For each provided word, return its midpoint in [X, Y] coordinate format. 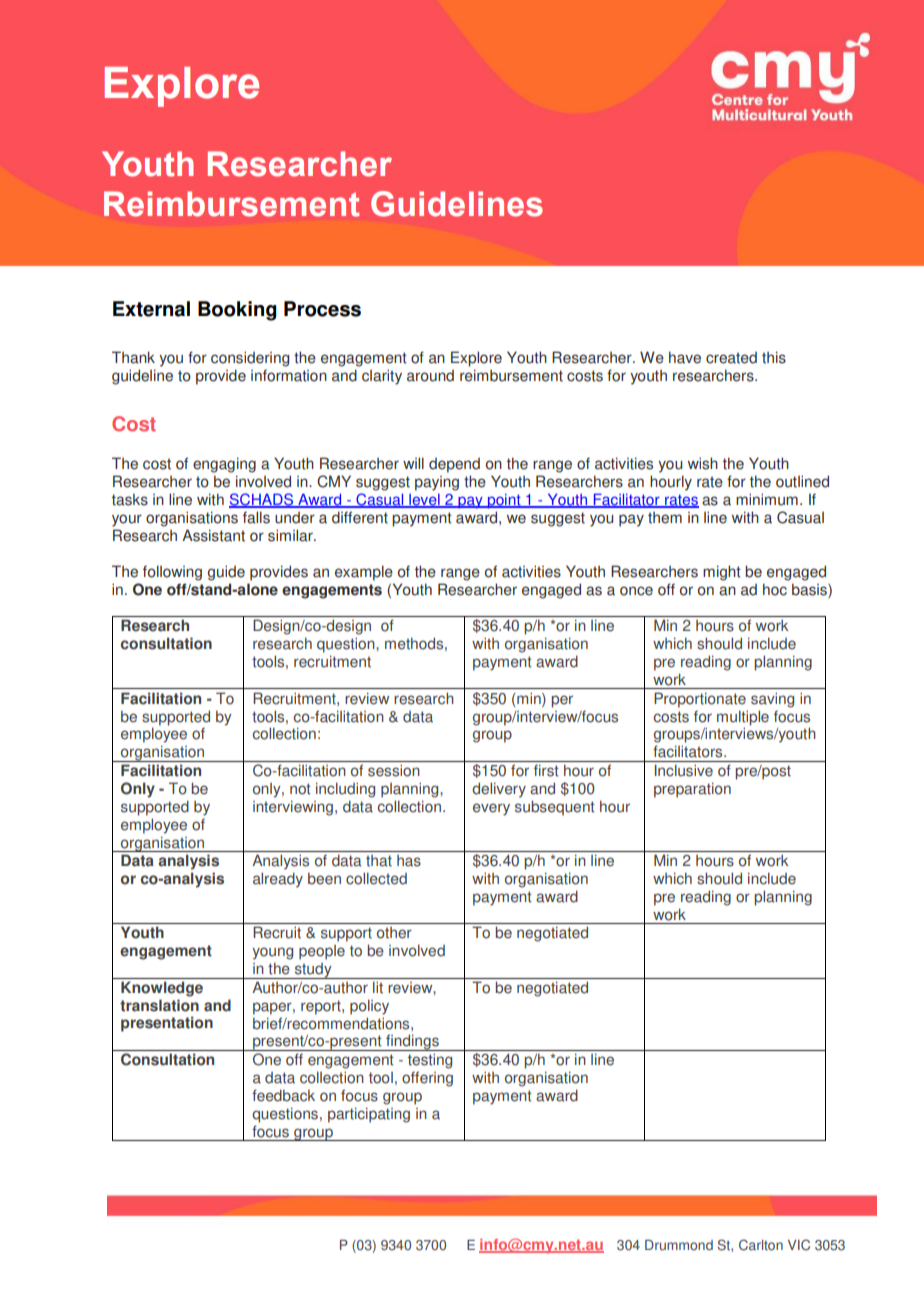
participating [369, 1115]
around [430, 376]
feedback [283, 1095]
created [731, 358]
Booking [237, 311]
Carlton [761, 1245]
